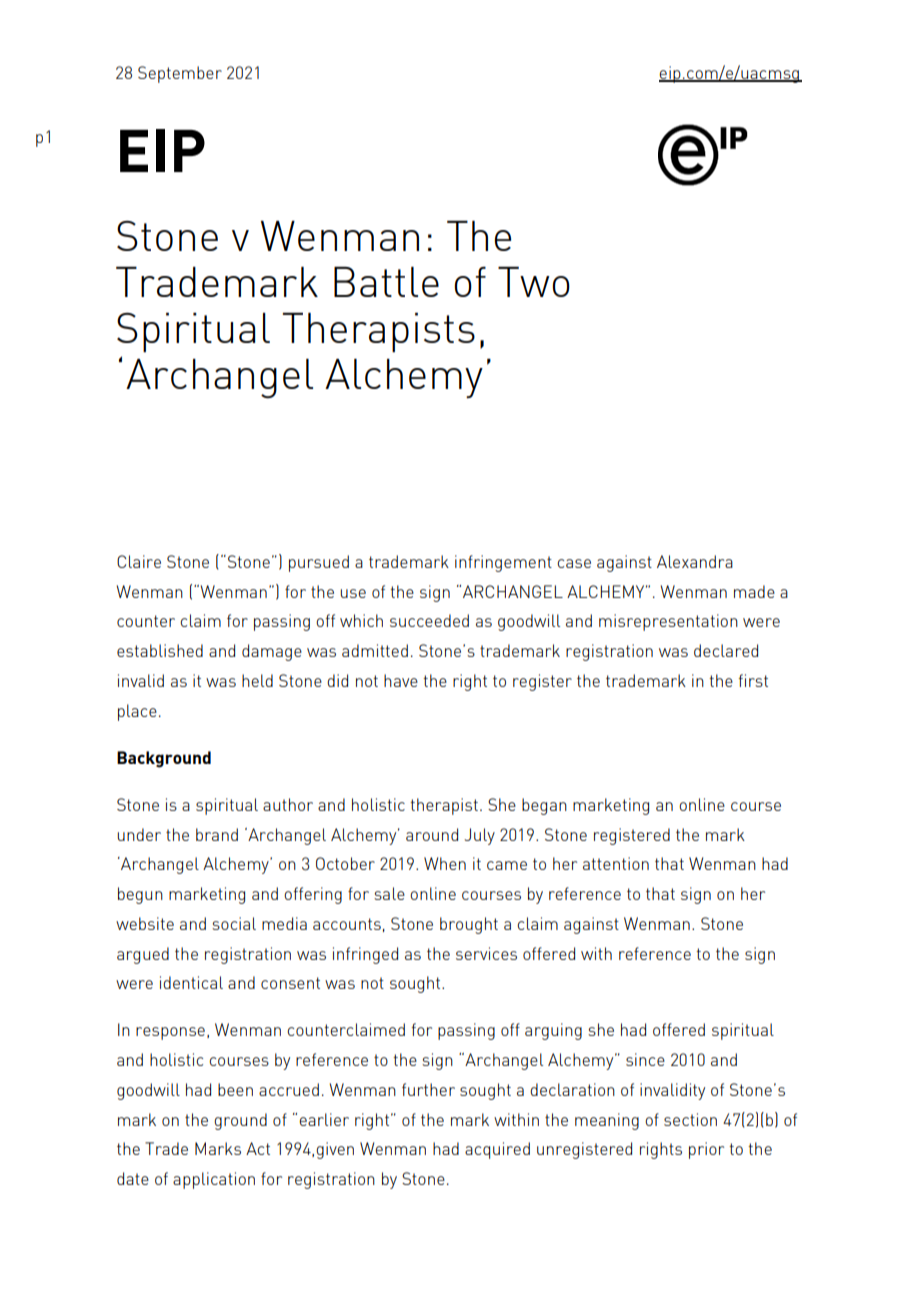 This screenshot has width=924, height=1308. I want to click on Two, so click(534, 282).
